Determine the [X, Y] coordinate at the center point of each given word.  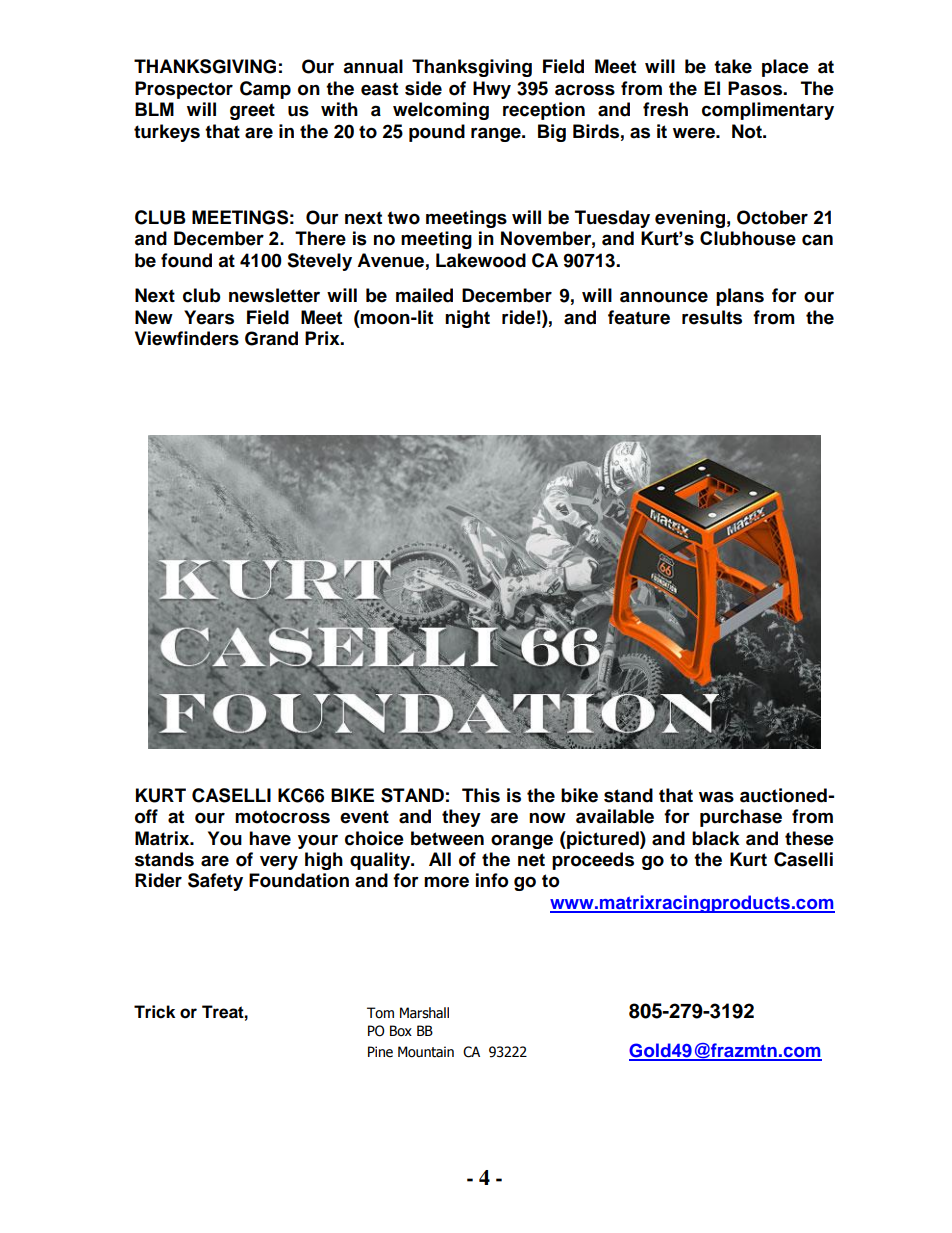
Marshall [424, 1013]
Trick [154, 1012]
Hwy [492, 90]
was [716, 797]
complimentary [768, 111]
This [481, 795]
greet [252, 111]
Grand [271, 338]
